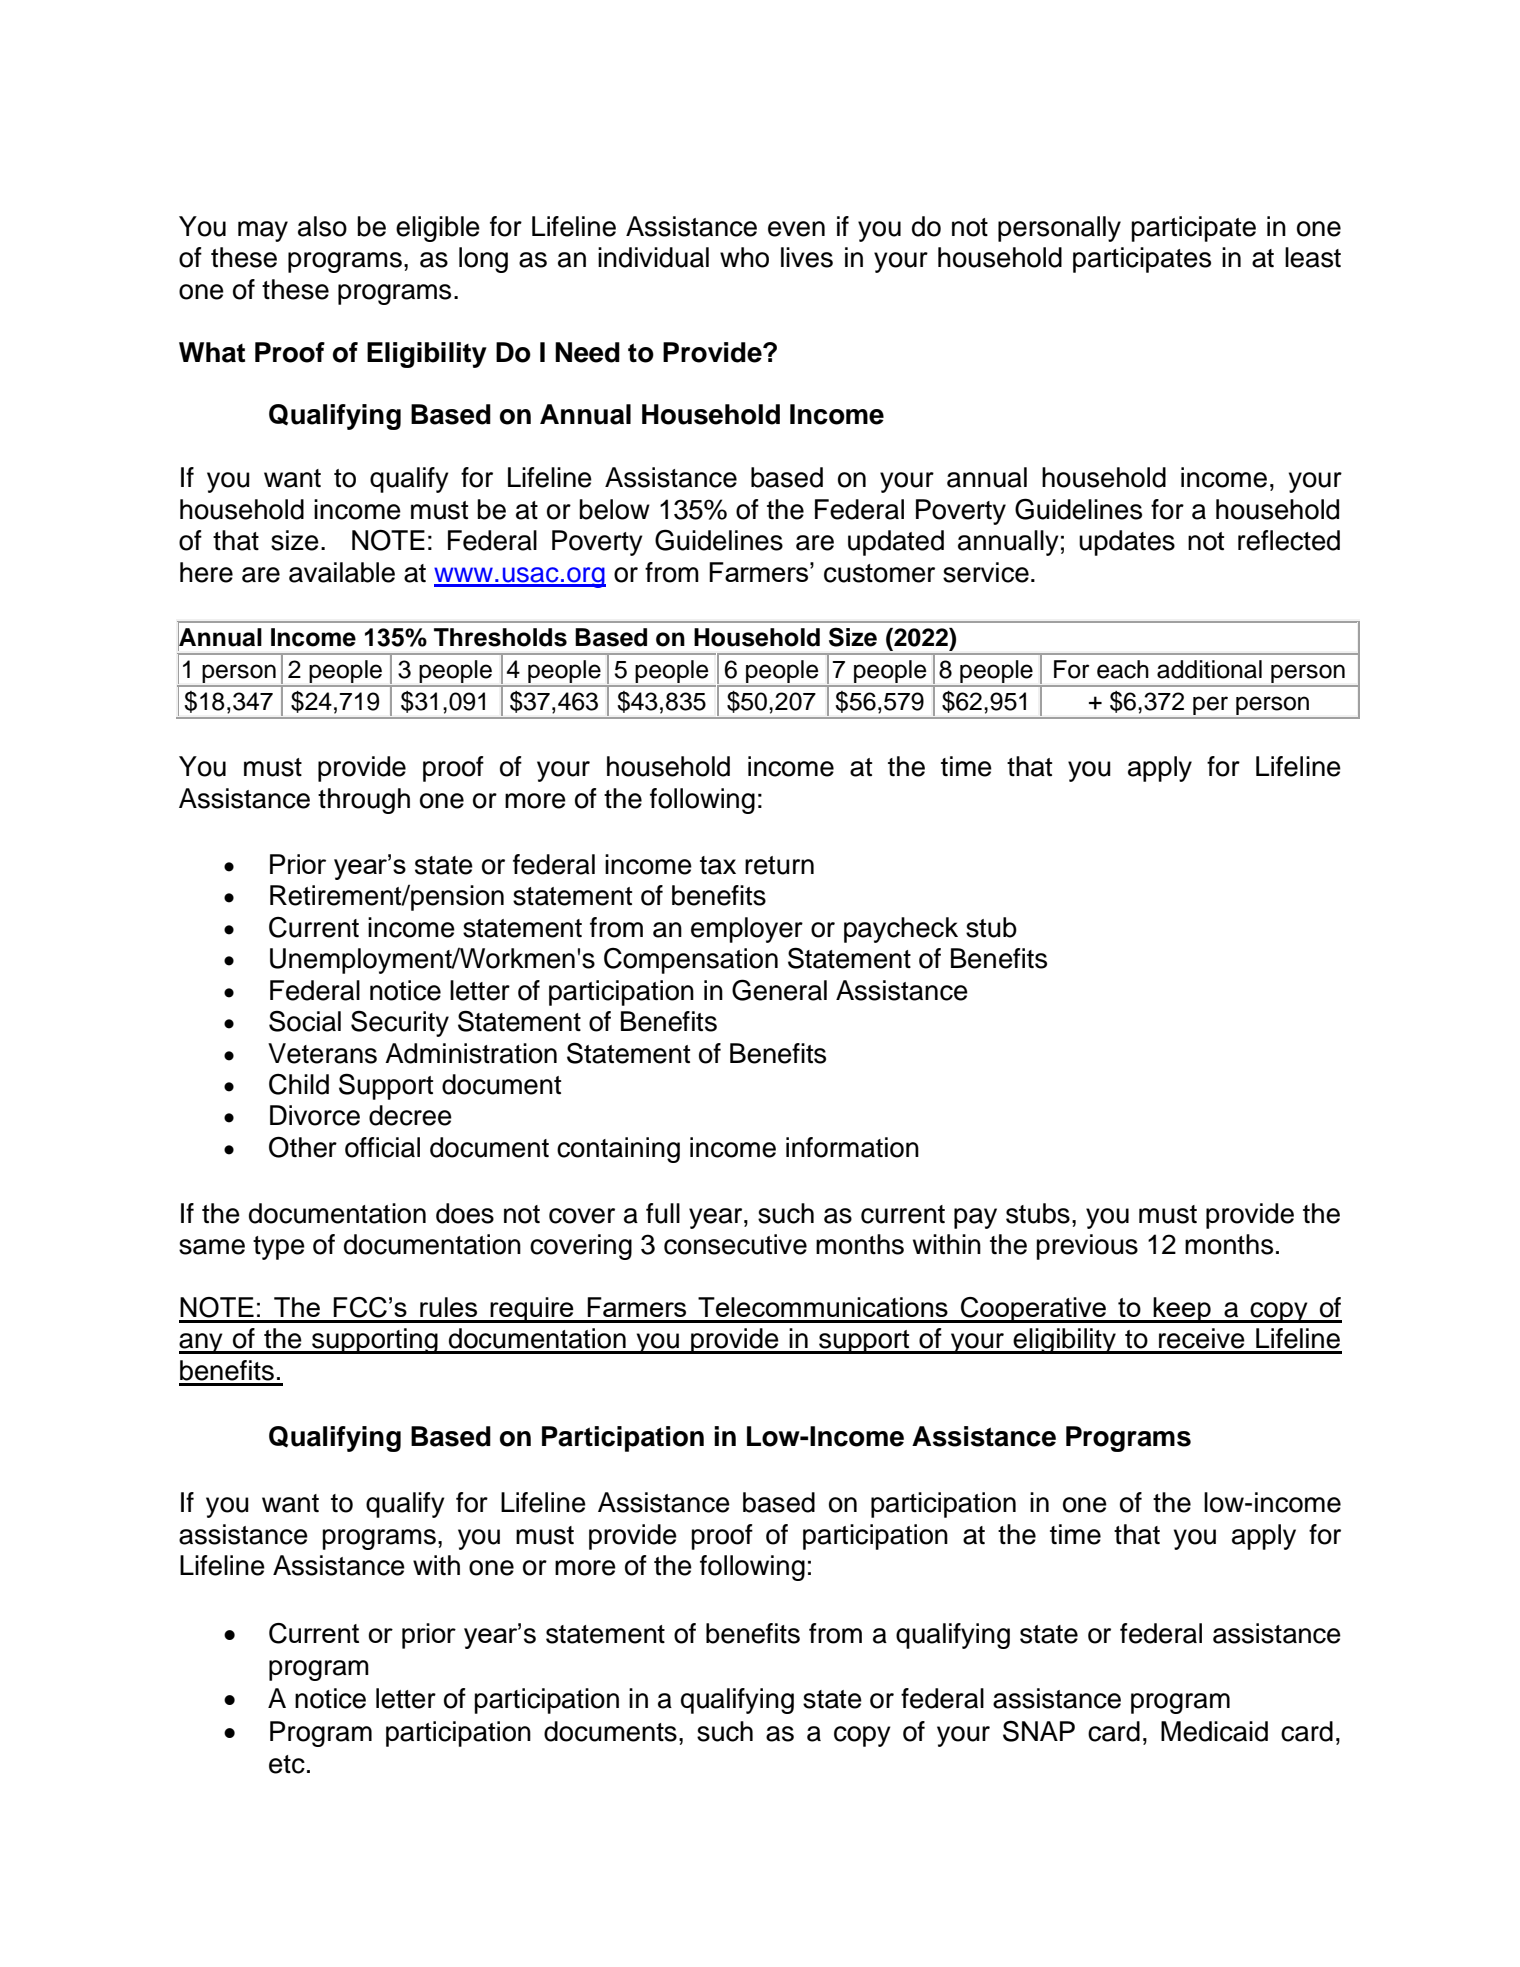 This screenshot has height=1967, width=1520. Describe the element at coordinates (1214, 1731) in the screenshot. I see `Medicaid` at that location.
